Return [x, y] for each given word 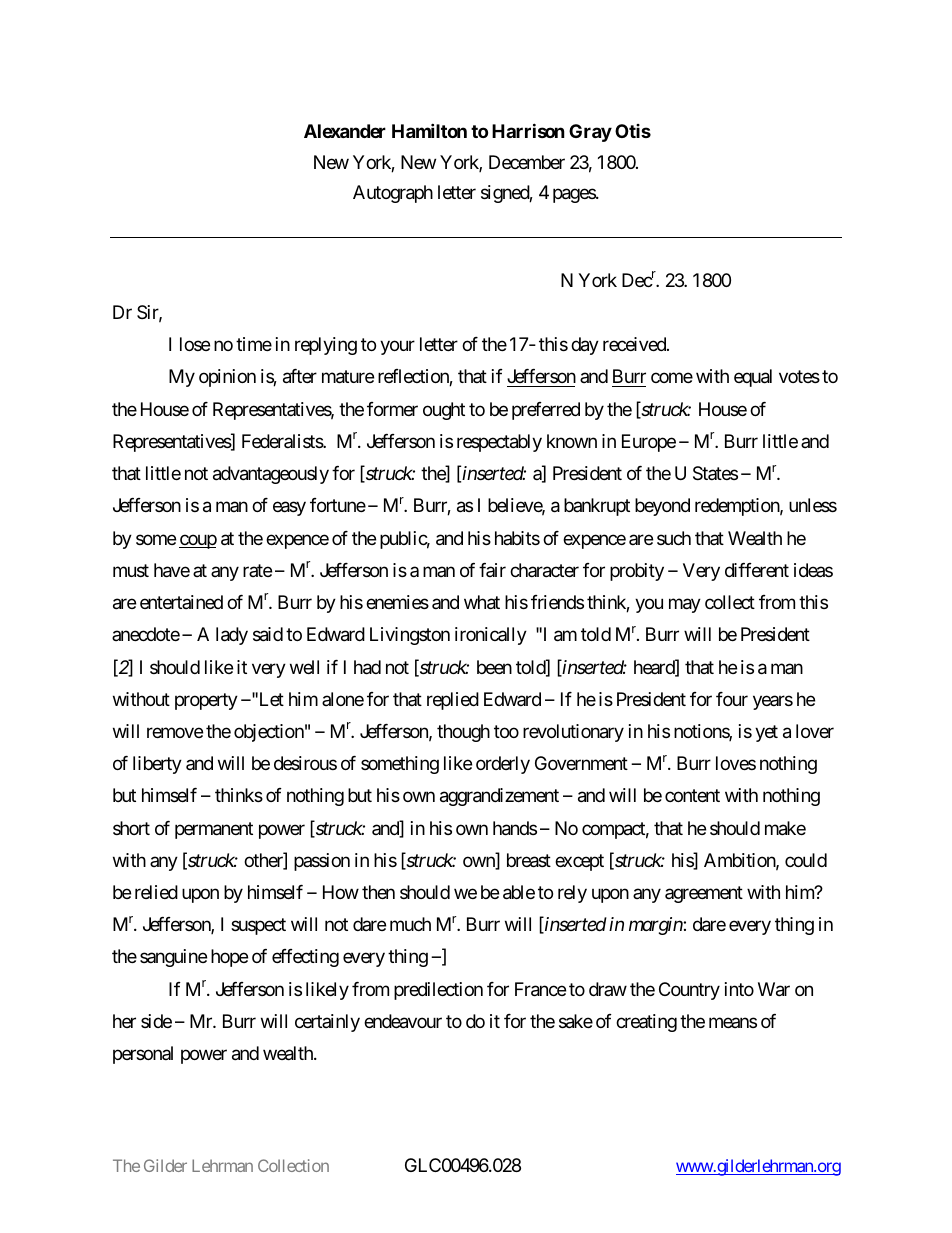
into [739, 989]
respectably [499, 443]
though [463, 733]
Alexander [345, 131]
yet [766, 733]
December [527, 162]
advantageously [271, 475]
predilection [438, 991]
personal [143, 1055]
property [206, 701]
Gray [590, 133]
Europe [649, 443]
